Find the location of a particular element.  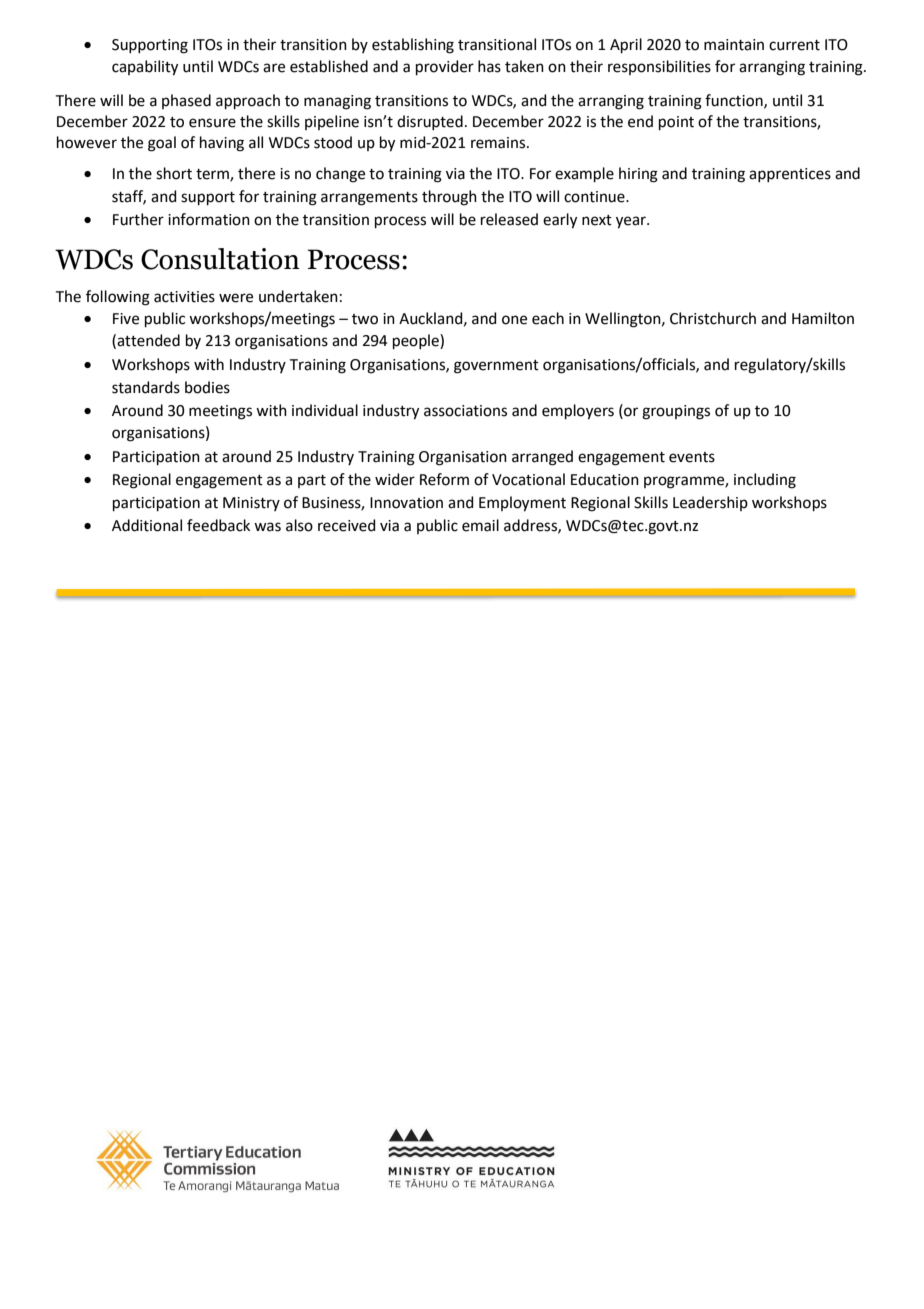

standards is located at coordinates (146, 387).
